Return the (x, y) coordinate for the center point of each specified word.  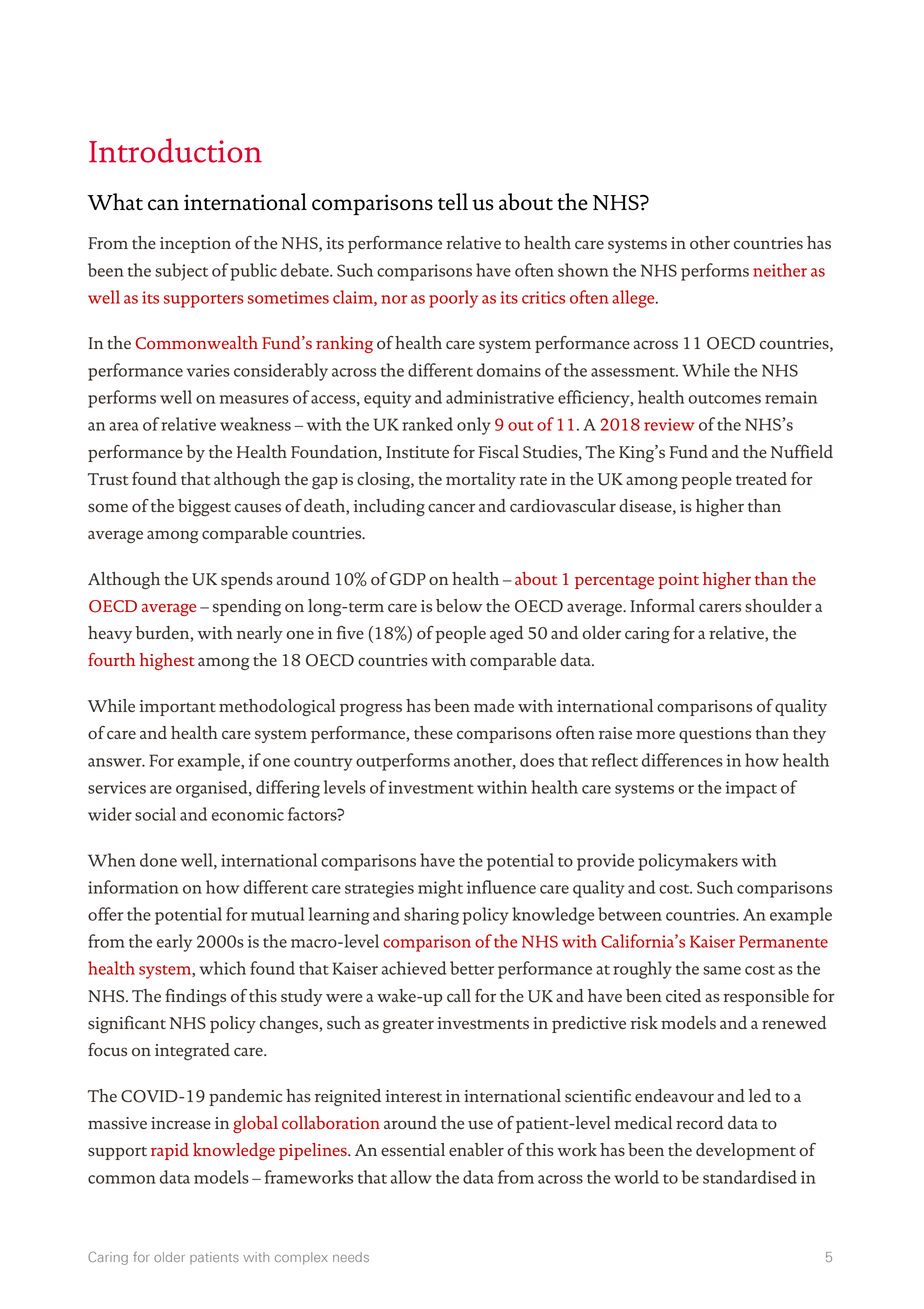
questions (715, 735)
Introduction (175, 150)
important (177, 708)
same (722, 970)
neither (780, 270)
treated (761, 478)
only (474, 426)
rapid (170, 1151)
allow (411, 1177)
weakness (255, 424)
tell (453, 202)
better (472, 968)
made (494, 705)
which (223, 968)
